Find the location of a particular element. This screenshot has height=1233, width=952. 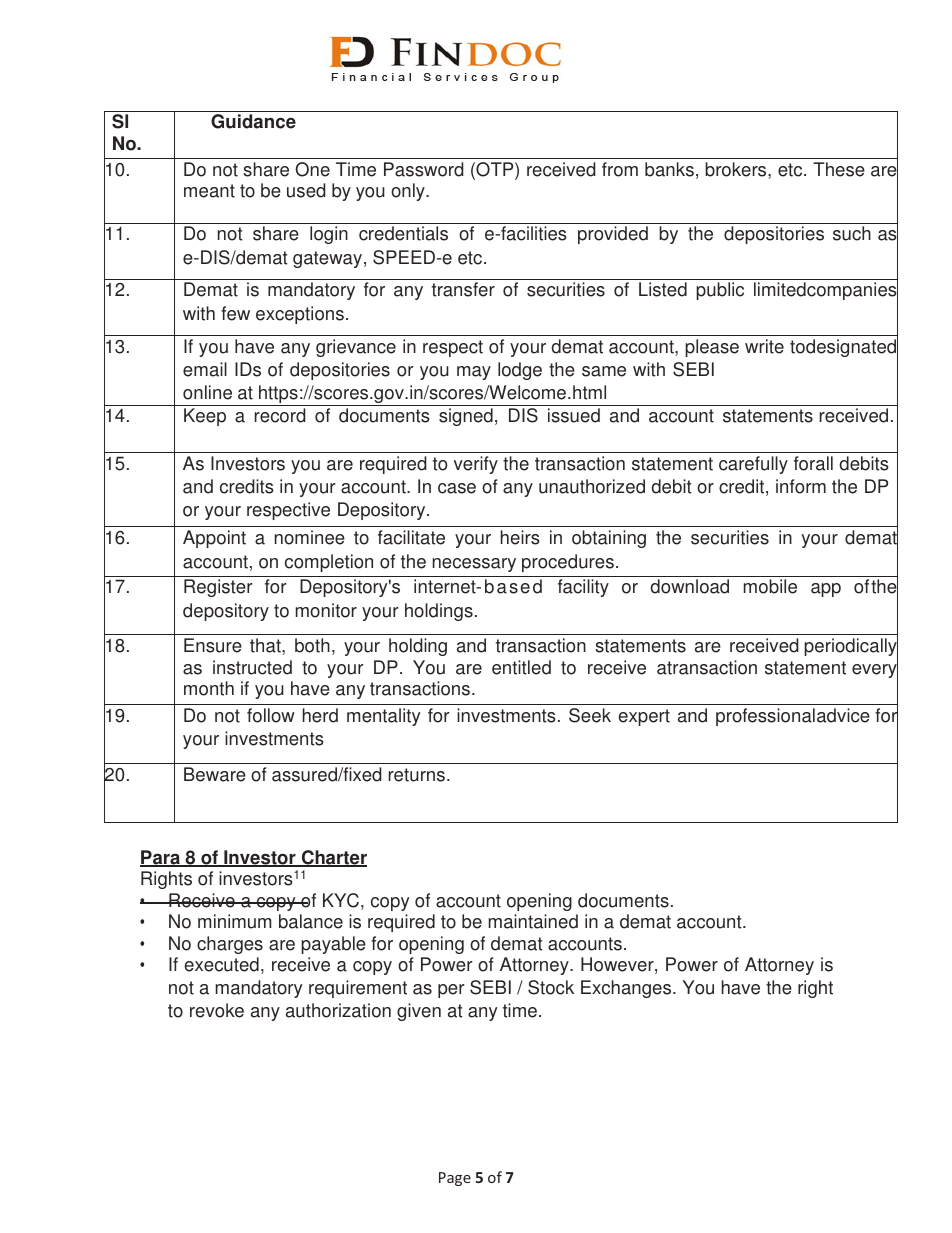

Password is located at coordinates (423, 169).
